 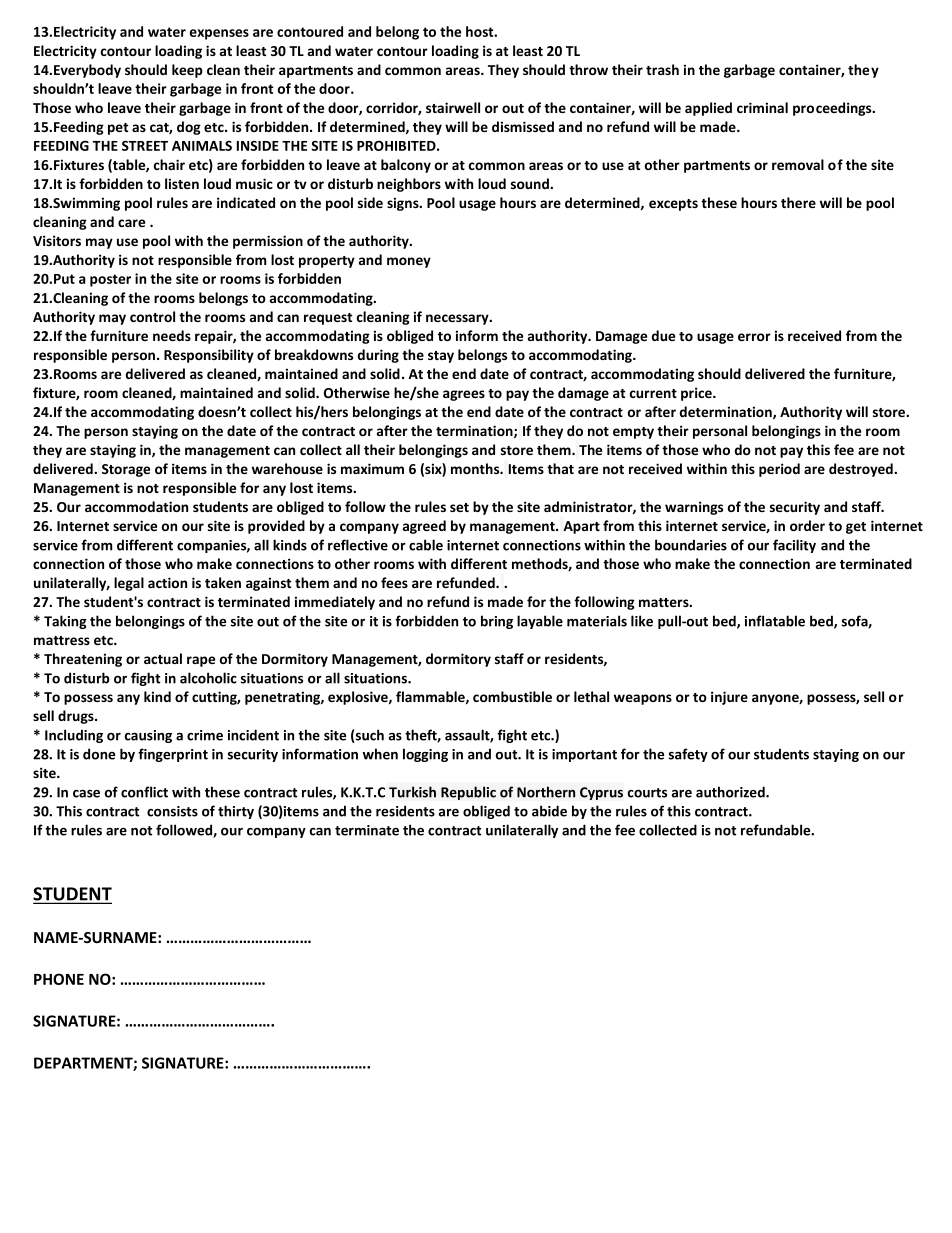 I want to click on actual, so click(x=163, y=658).
